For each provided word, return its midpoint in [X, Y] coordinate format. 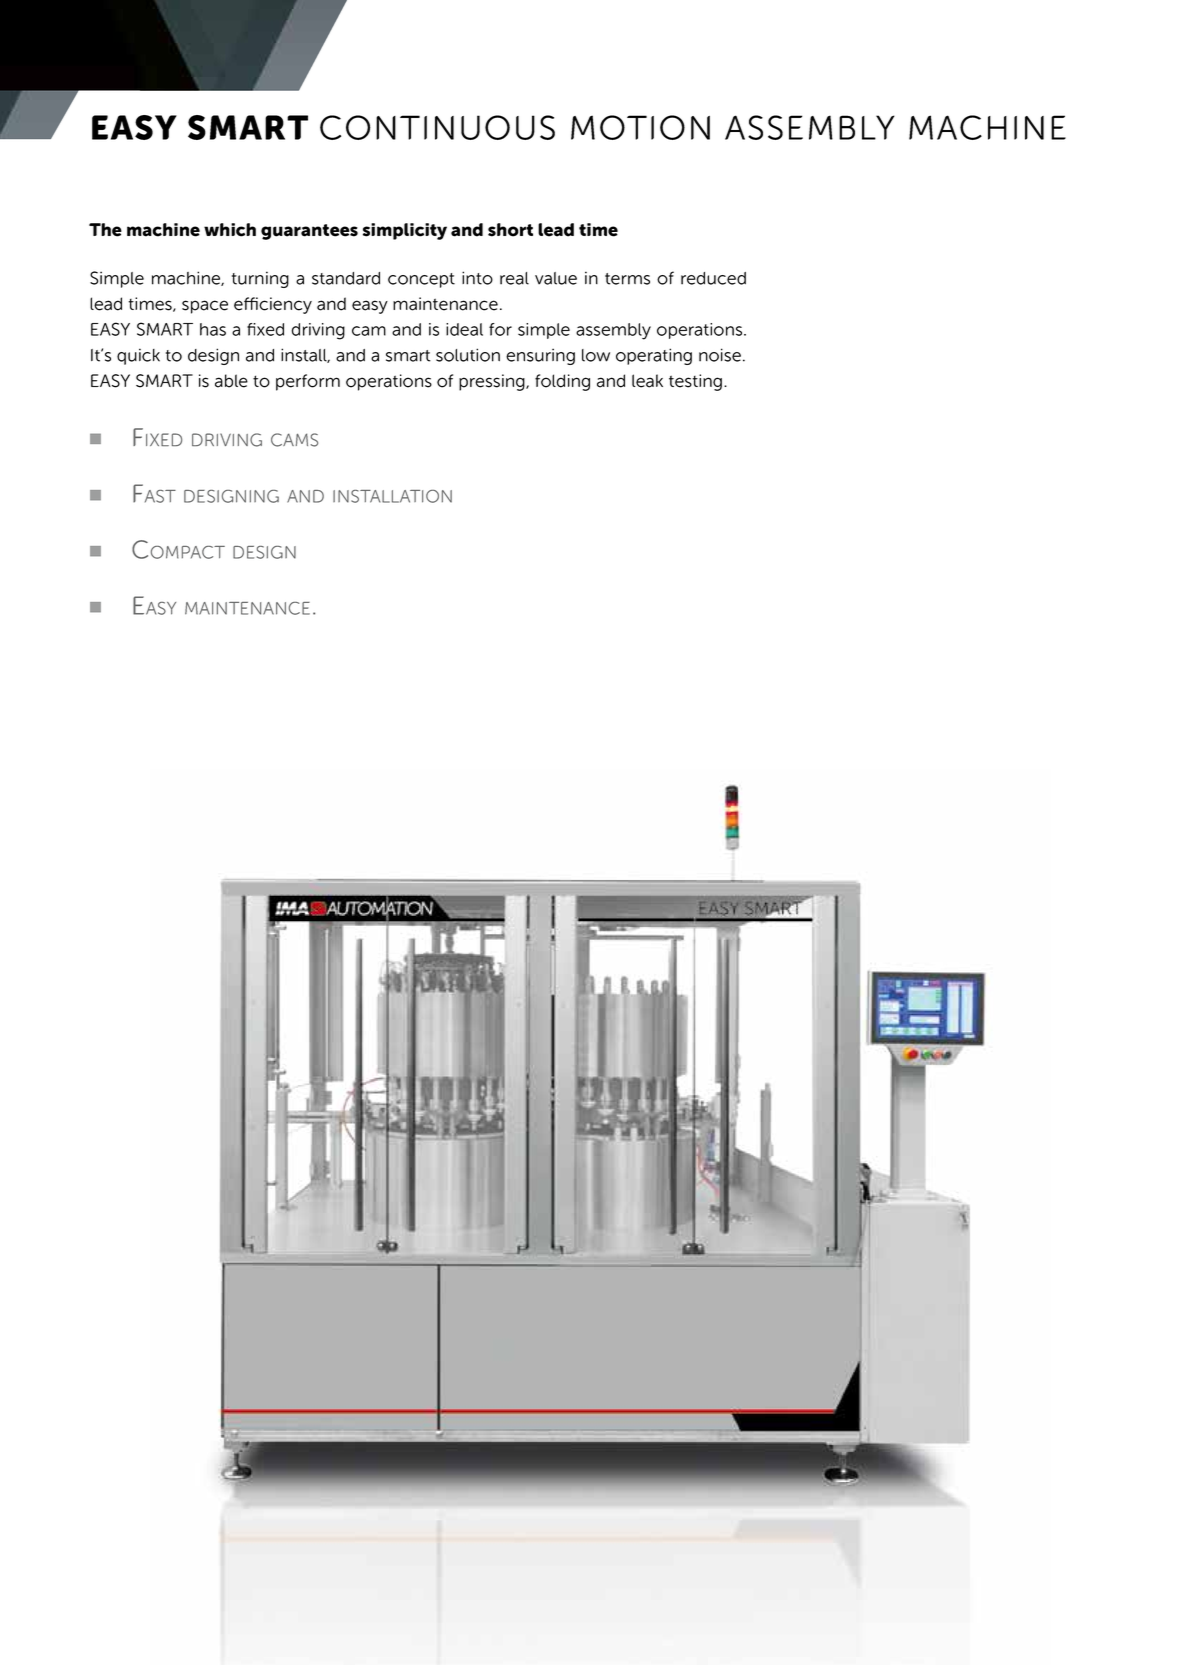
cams [294, 440]
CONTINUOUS [437, 127]
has [213, 329]
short [510, 230]
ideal [464, 329]
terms [627, 279]
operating [654, 356]
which [230, 230]
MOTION [640, 127]
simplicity [405, 231]
